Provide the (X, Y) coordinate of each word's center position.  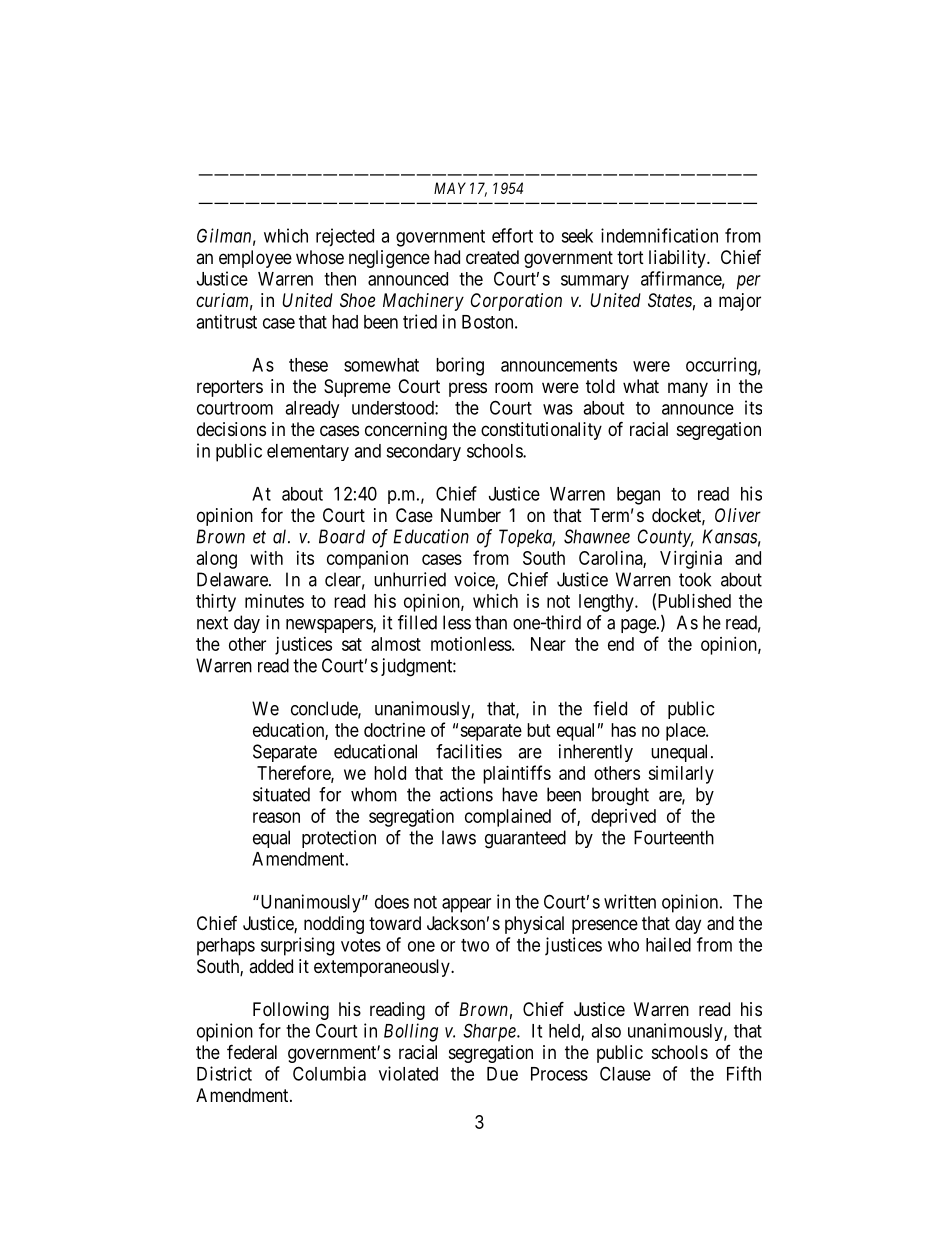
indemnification (659, 235)
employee (255, 259)
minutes (274, 601)
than (491, 622)
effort (512, 235)
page (639, 626)
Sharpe (490, 1032)
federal (252, 1052)
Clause (625, 1073)
